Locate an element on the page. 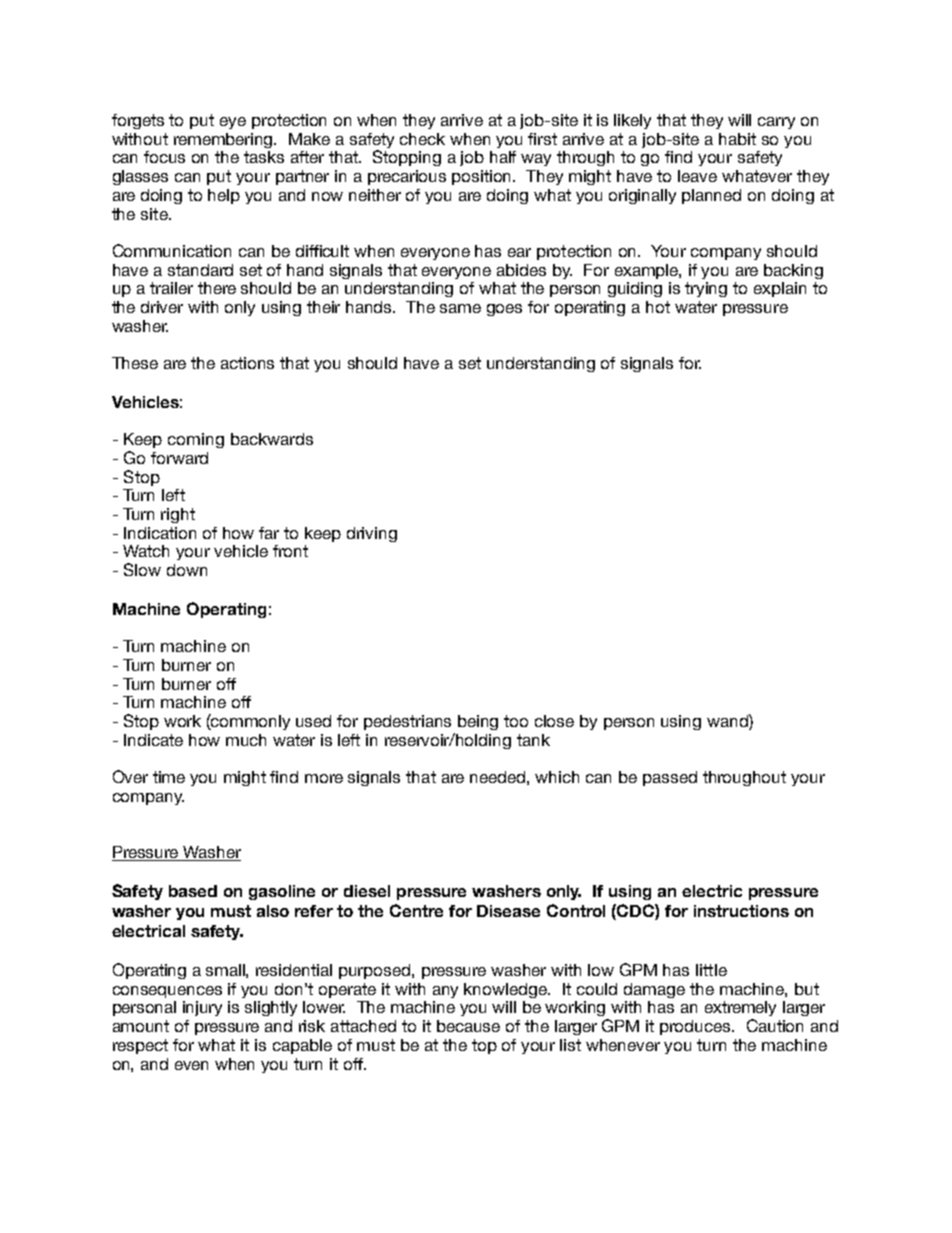 The height and width of the document is (1233, 952). actions is located at coordinates (247, 363).
